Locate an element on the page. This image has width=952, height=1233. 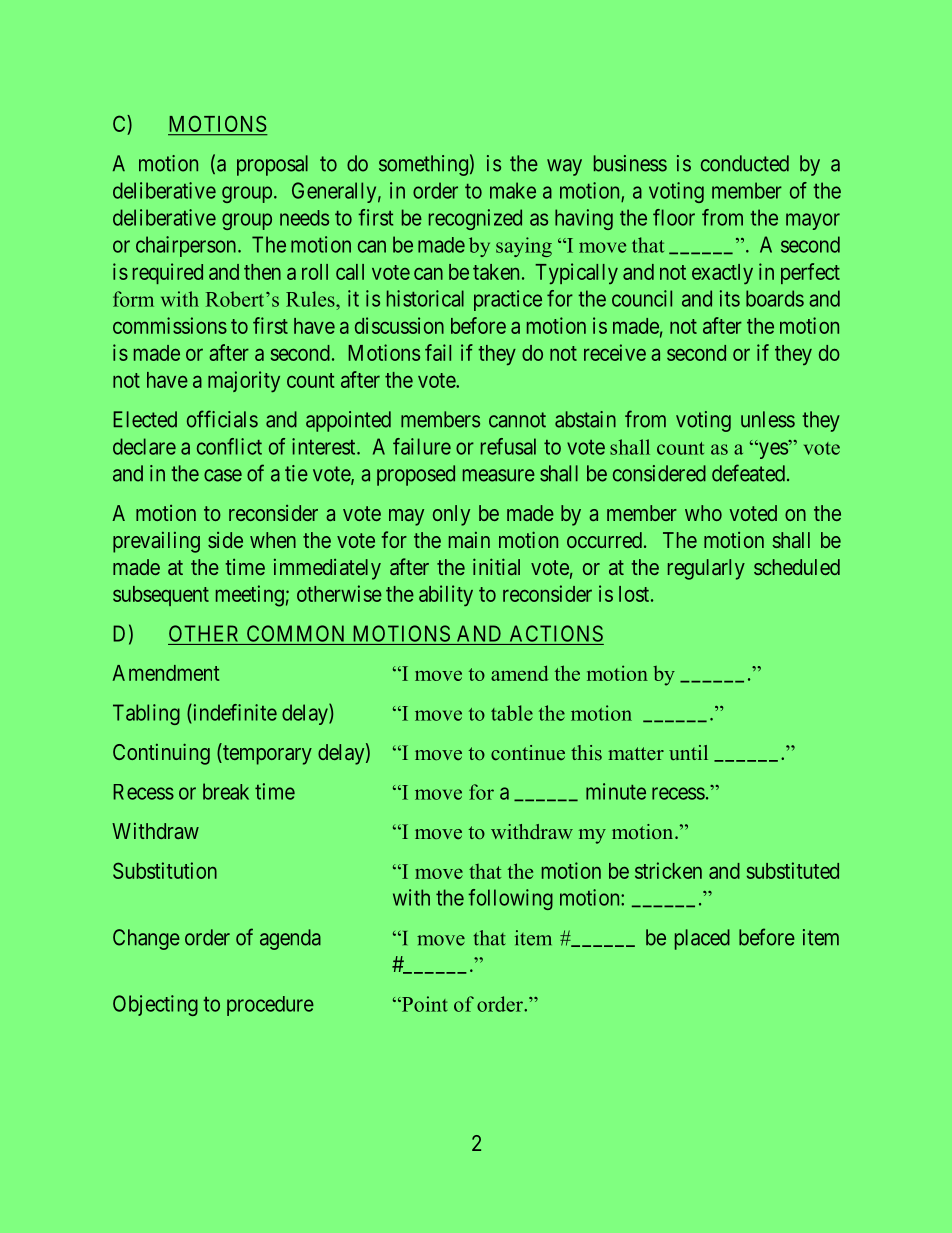
regularly is located at coordinates (706, 569).
